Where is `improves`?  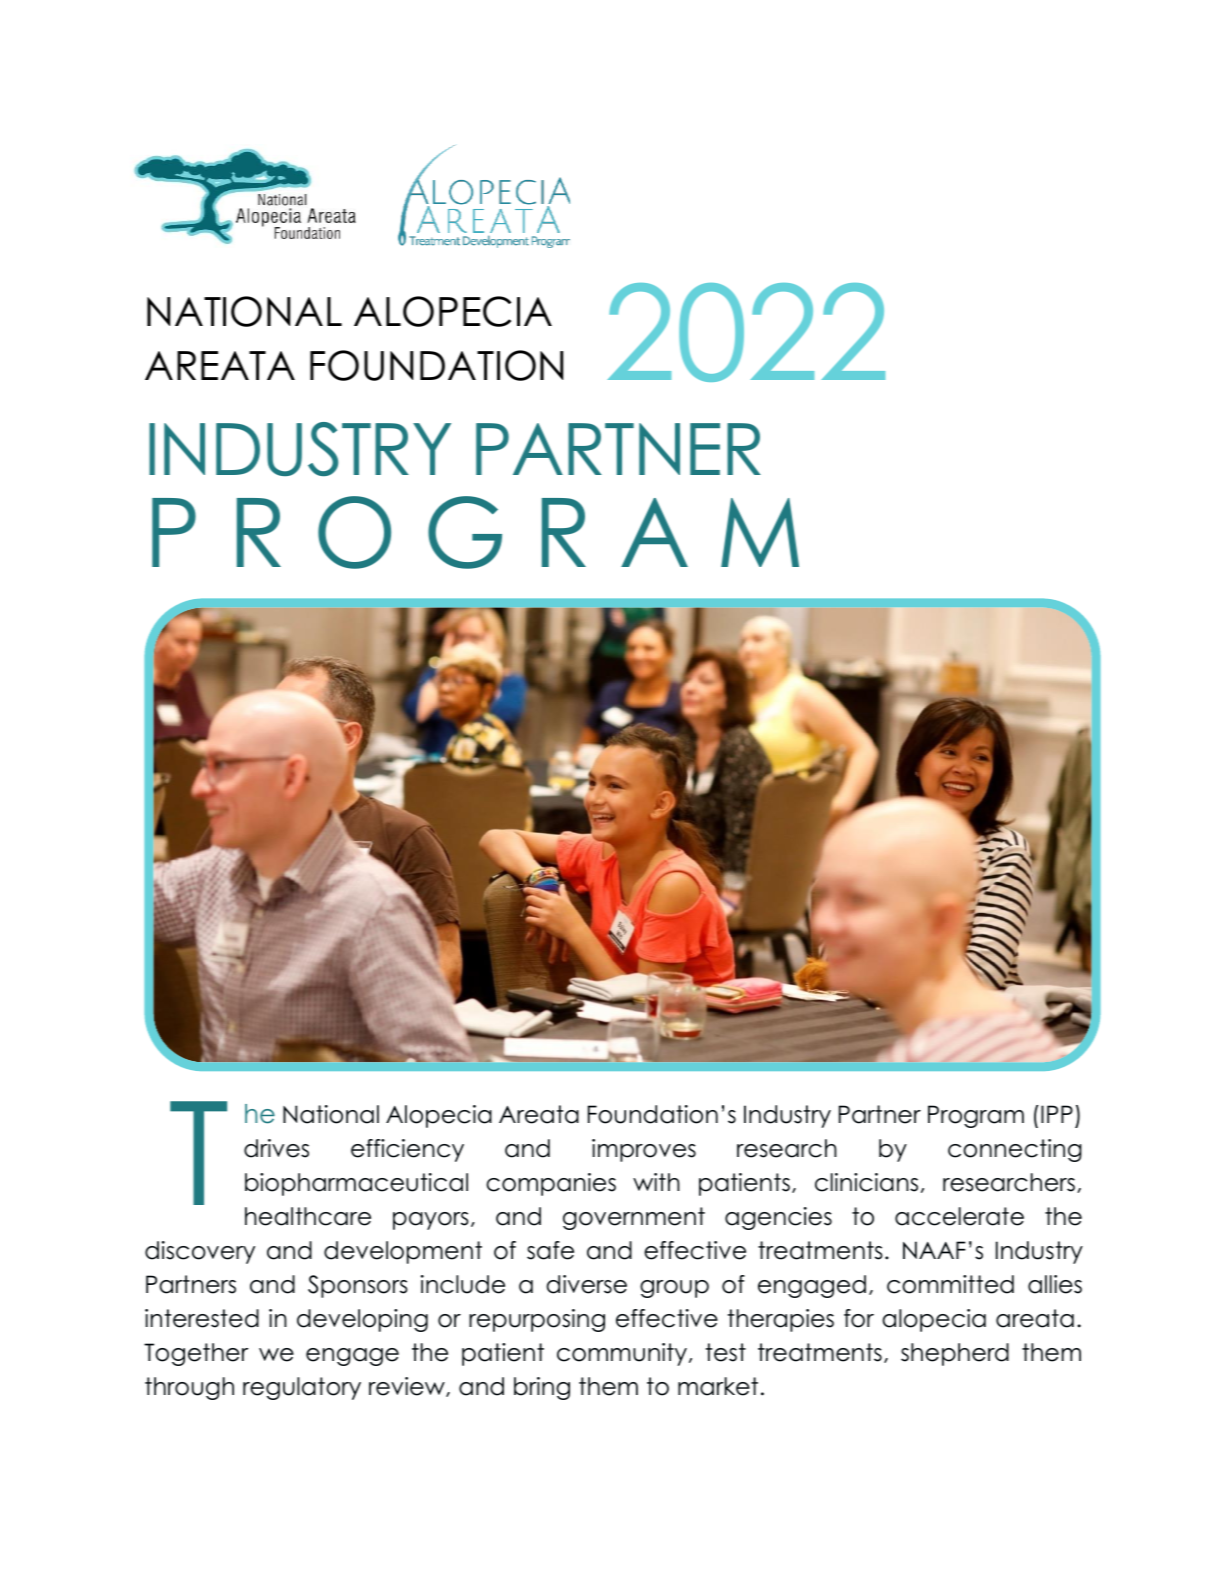
improves is located at coordinates (644, 1150).
